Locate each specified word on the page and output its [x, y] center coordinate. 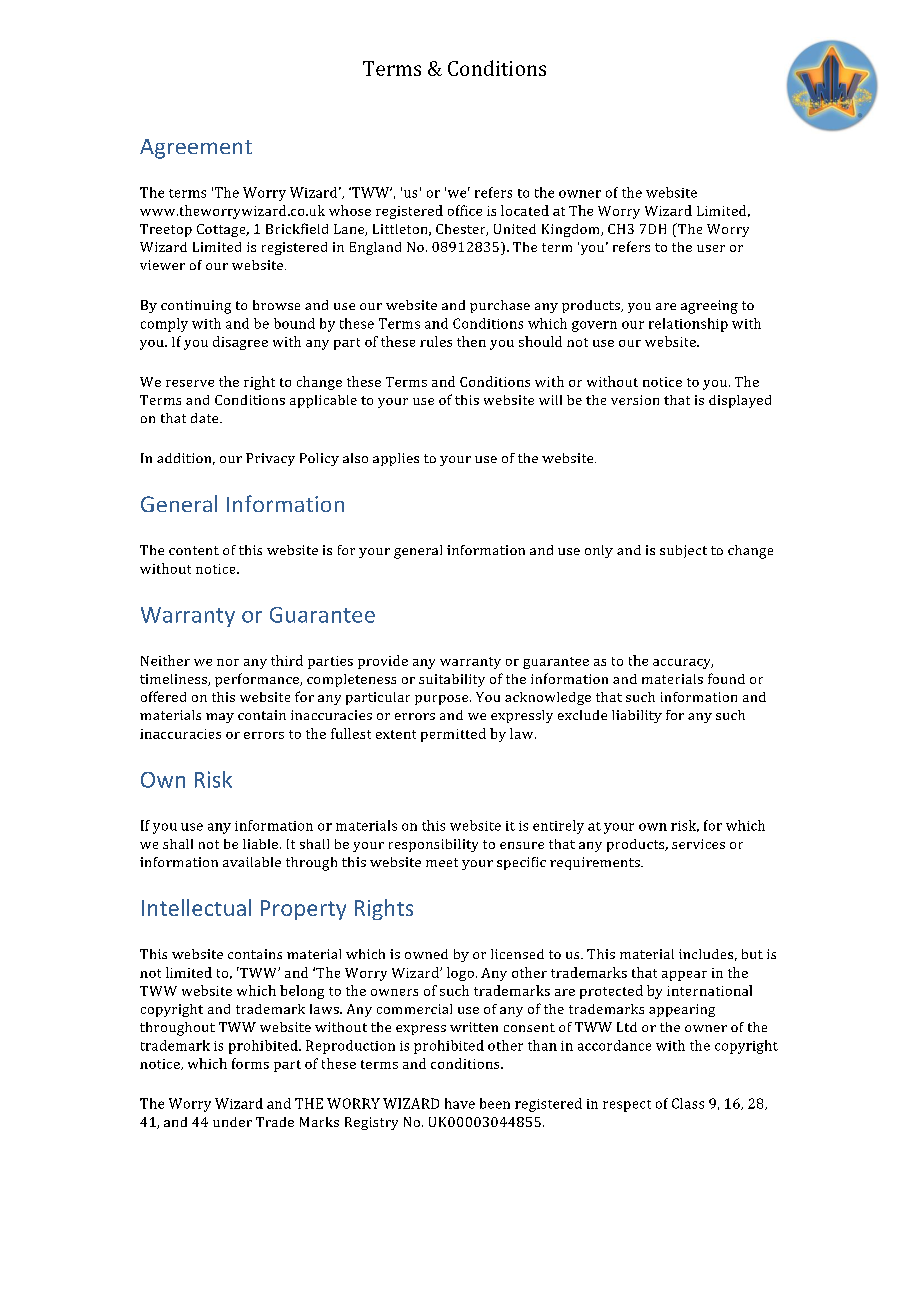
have [460, 1103]
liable [262, 844]
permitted [453, 735]
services [698, 844]
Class [688, 1103]
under [232, 1122]
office [465, 210]
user [711, 248]
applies [396, 459]
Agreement [196, 149]
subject [683, 551]
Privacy [270, 459]
